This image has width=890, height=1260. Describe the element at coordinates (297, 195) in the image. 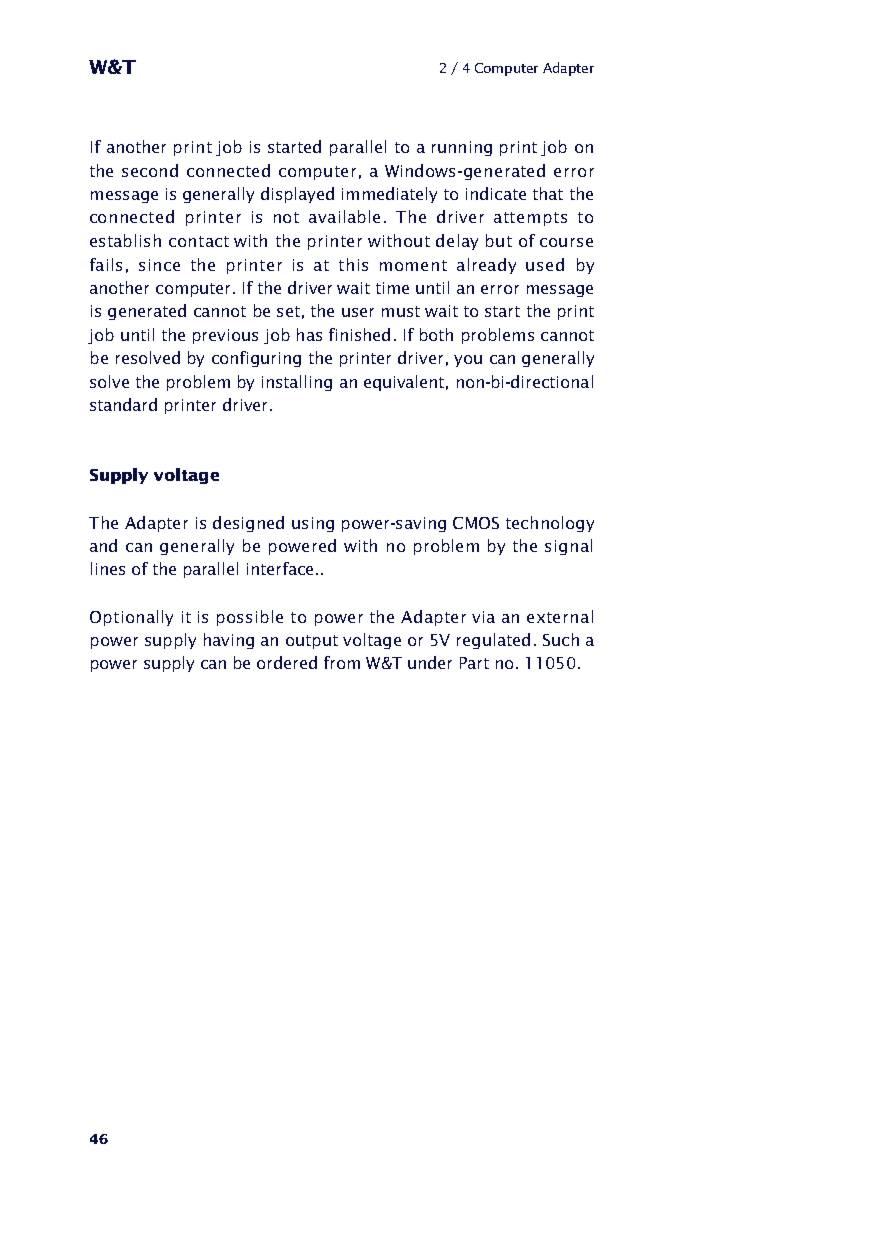

I see `displayed` at that location.
